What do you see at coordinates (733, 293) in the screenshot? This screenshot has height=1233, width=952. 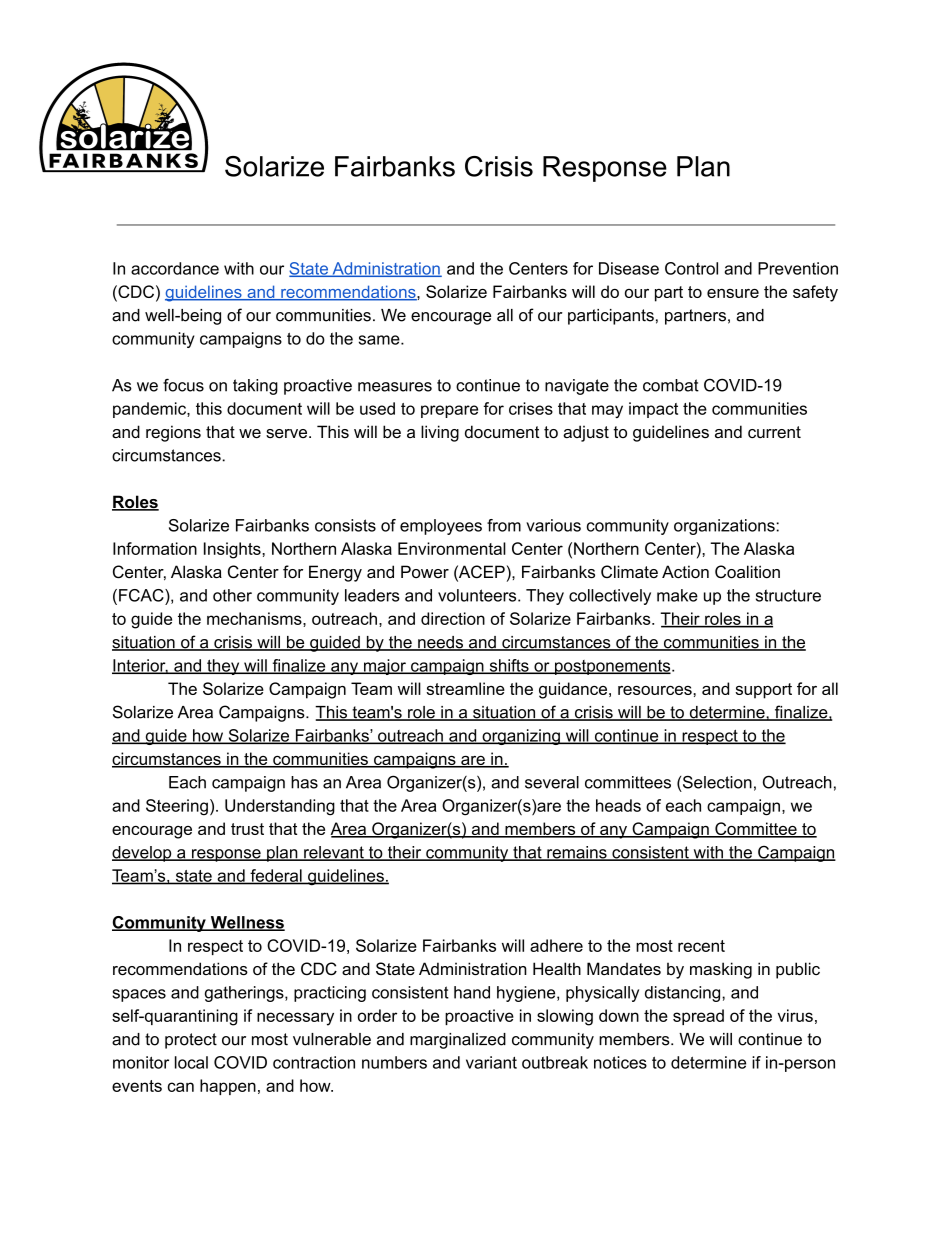 I see `ensure` at bounding box center [733, 293].
